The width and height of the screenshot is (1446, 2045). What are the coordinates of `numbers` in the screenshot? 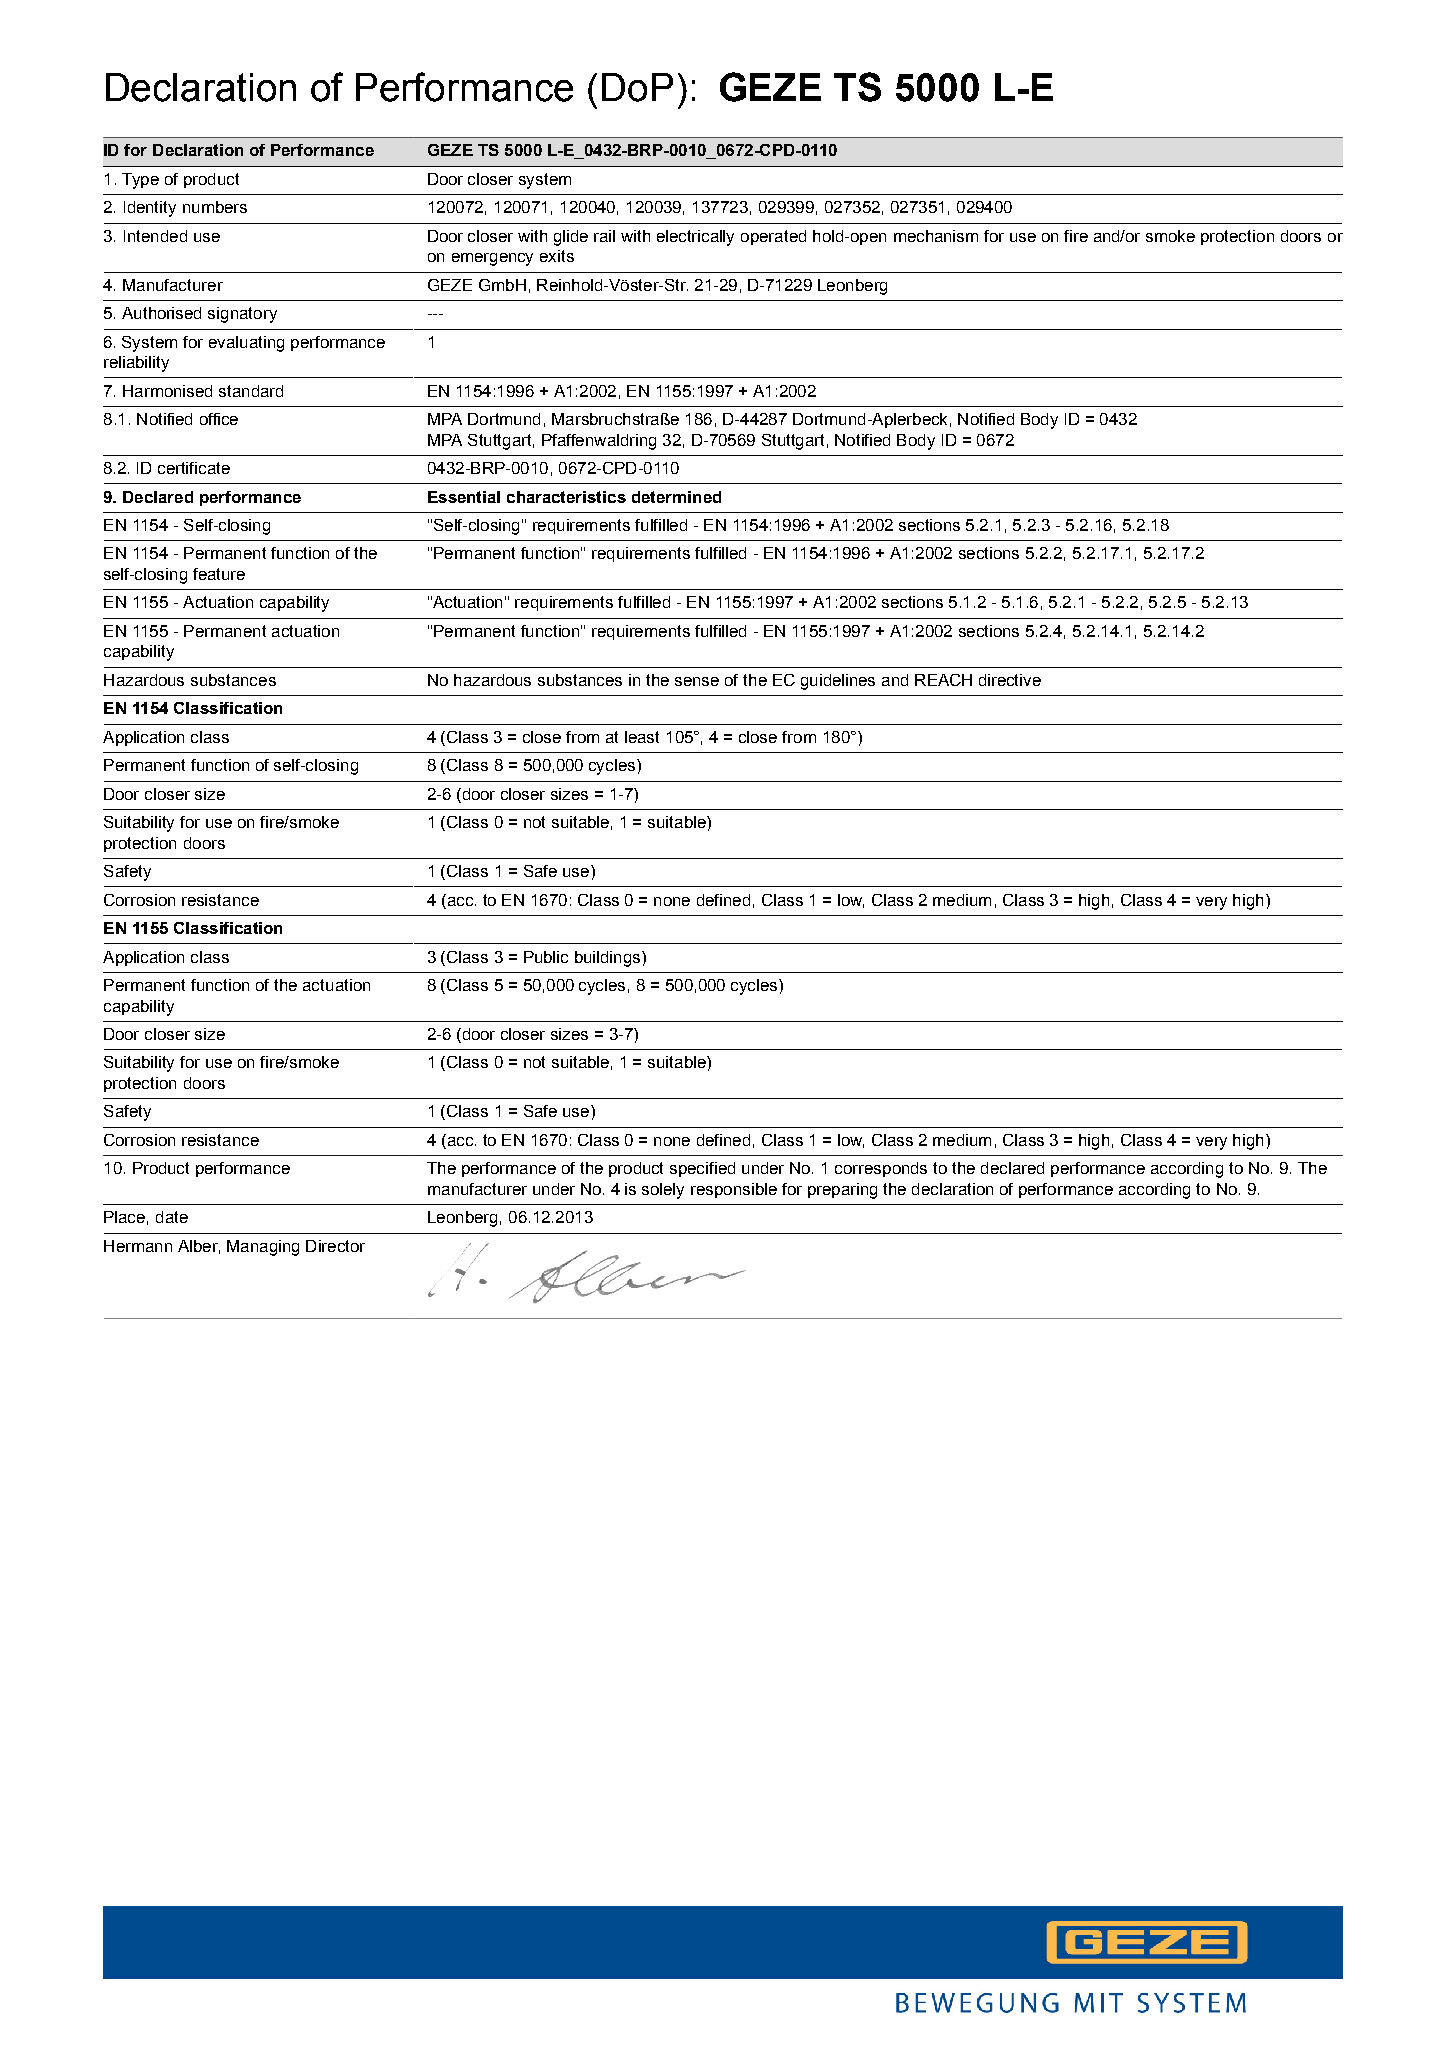 It's located at (215, 207).
